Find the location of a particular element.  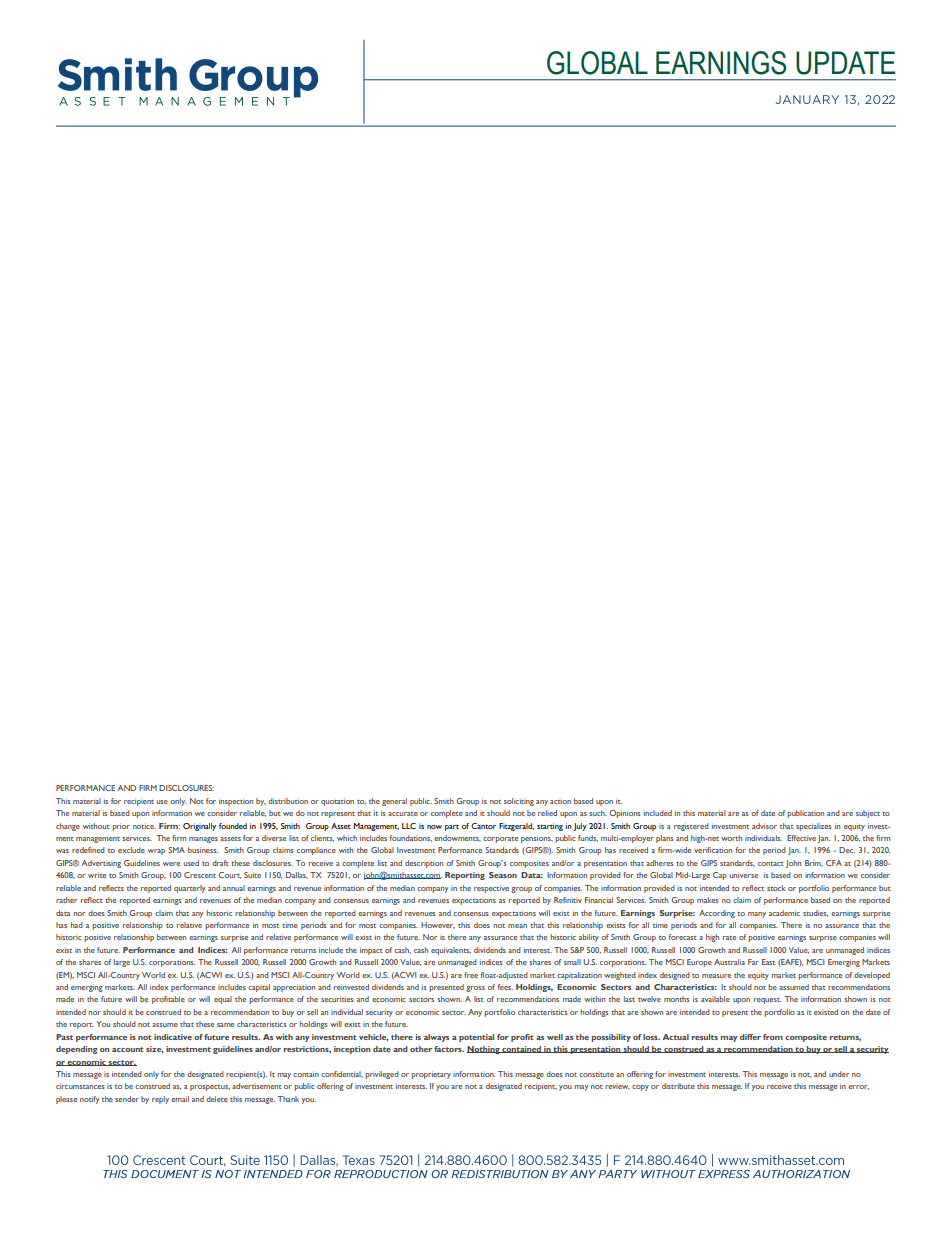

same is located at coordinates (225, 1025).
